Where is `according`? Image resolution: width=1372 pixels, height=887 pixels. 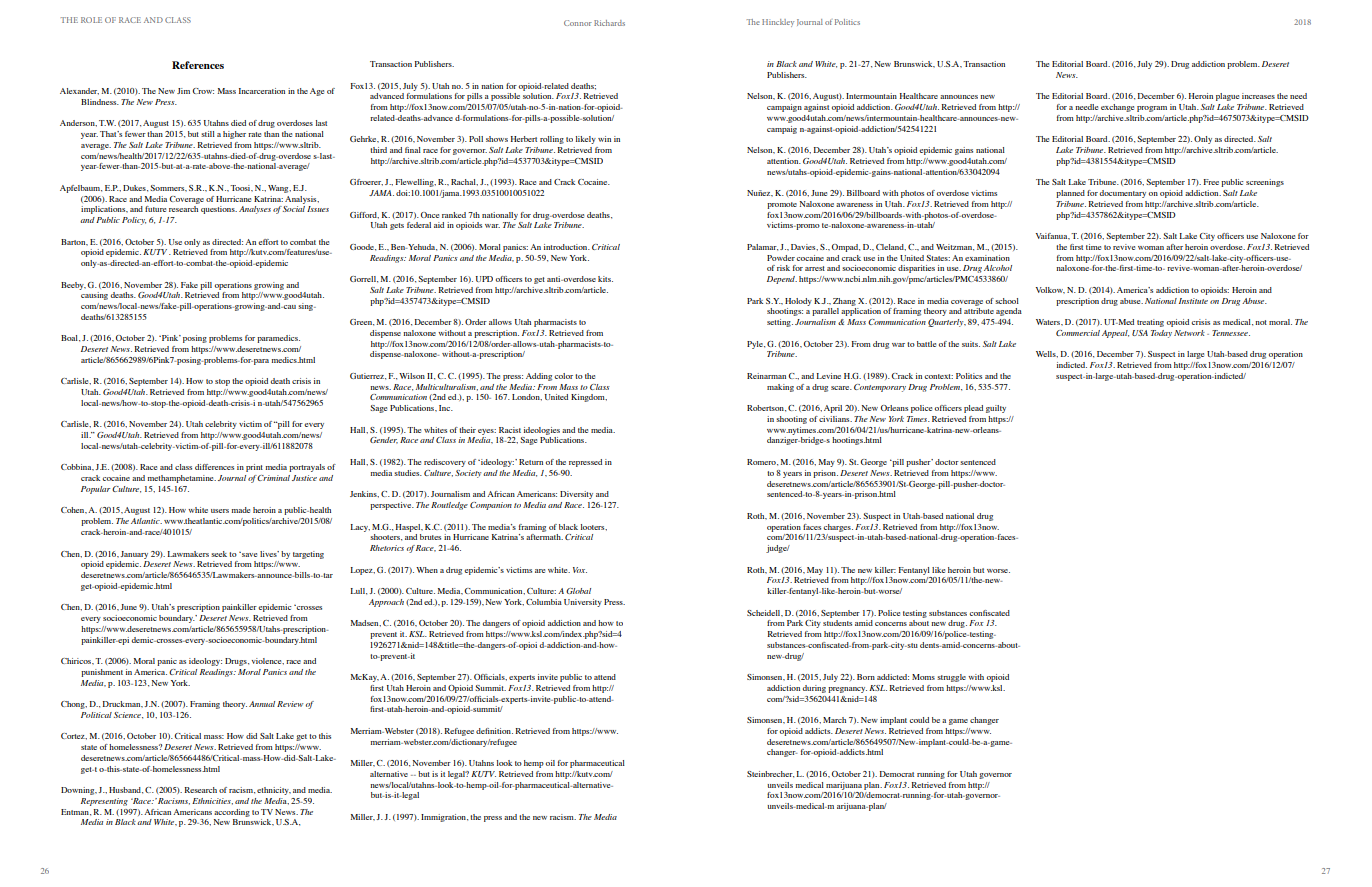
according is located at coordinates (232, 813).
